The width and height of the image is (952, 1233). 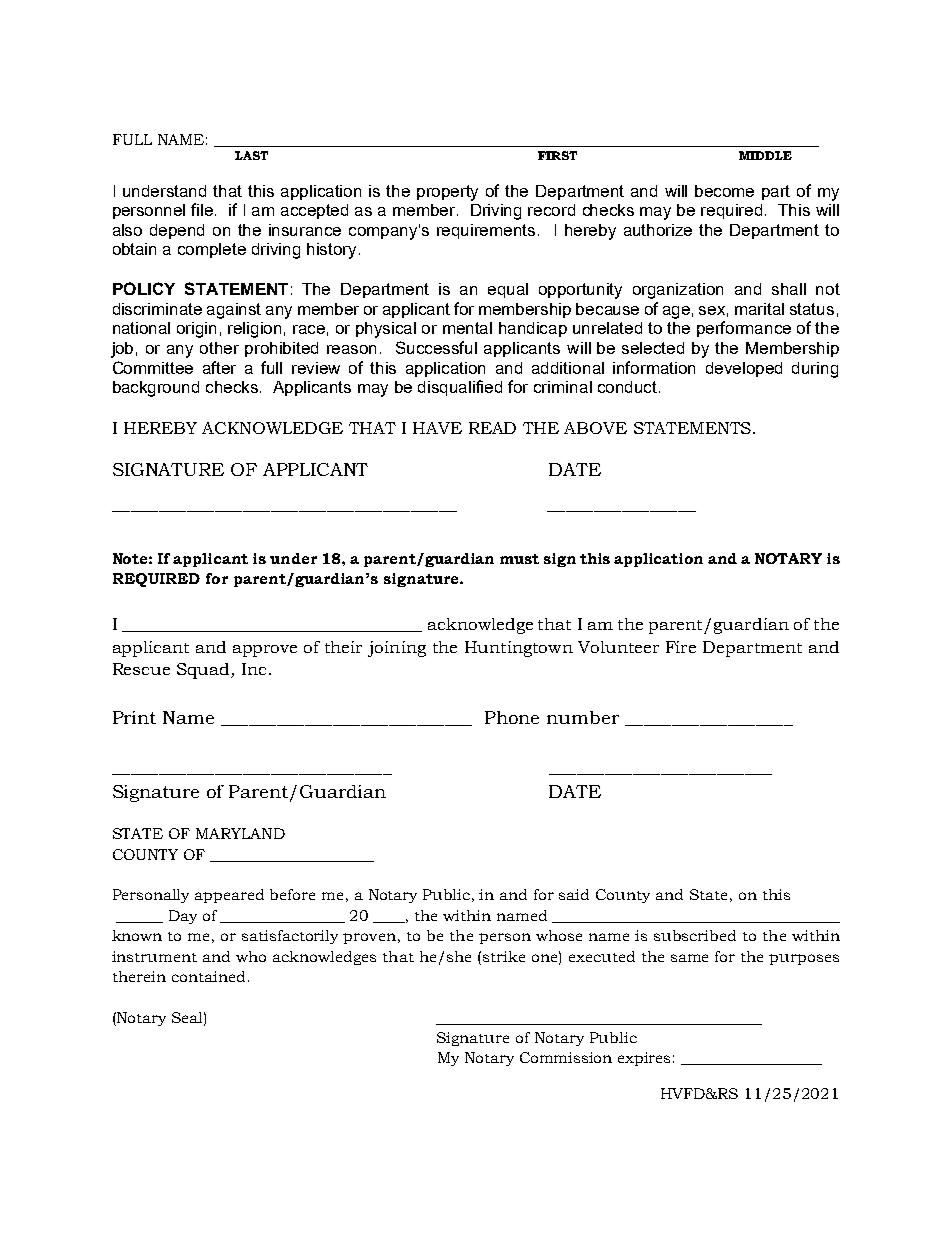 I want to click on file, so click(x=203, y=209).
